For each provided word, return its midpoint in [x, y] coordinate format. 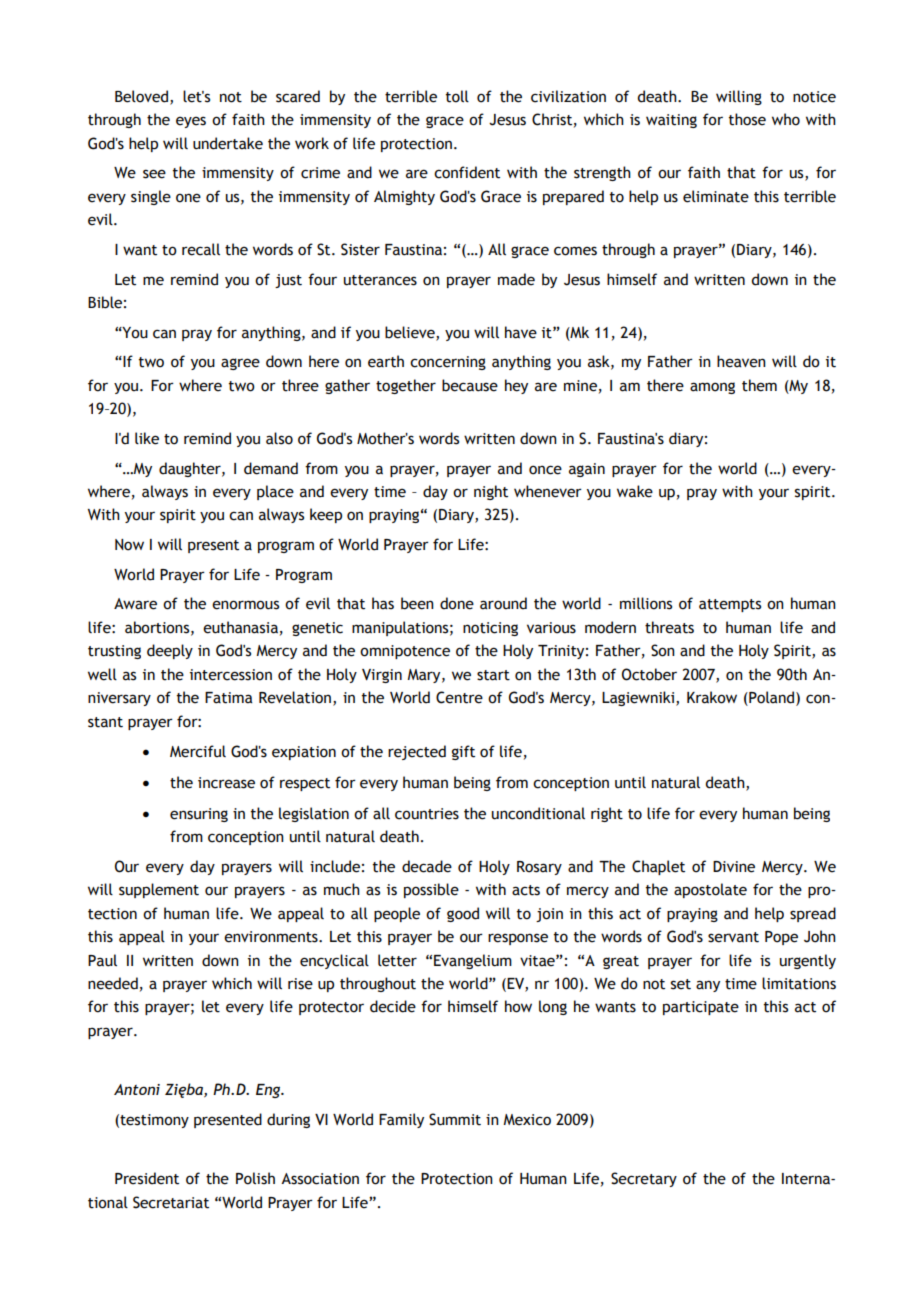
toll [457, 96]
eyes [191, 122]
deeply [170, 651]
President [147, 1178]
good [463, 914]
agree [240, 364]
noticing [490, 629]
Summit [455, 1119]
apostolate [710, 890]
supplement [159, 890]
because [470, 385]
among [712, 388]
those [747, 119]
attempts [730, 605]
